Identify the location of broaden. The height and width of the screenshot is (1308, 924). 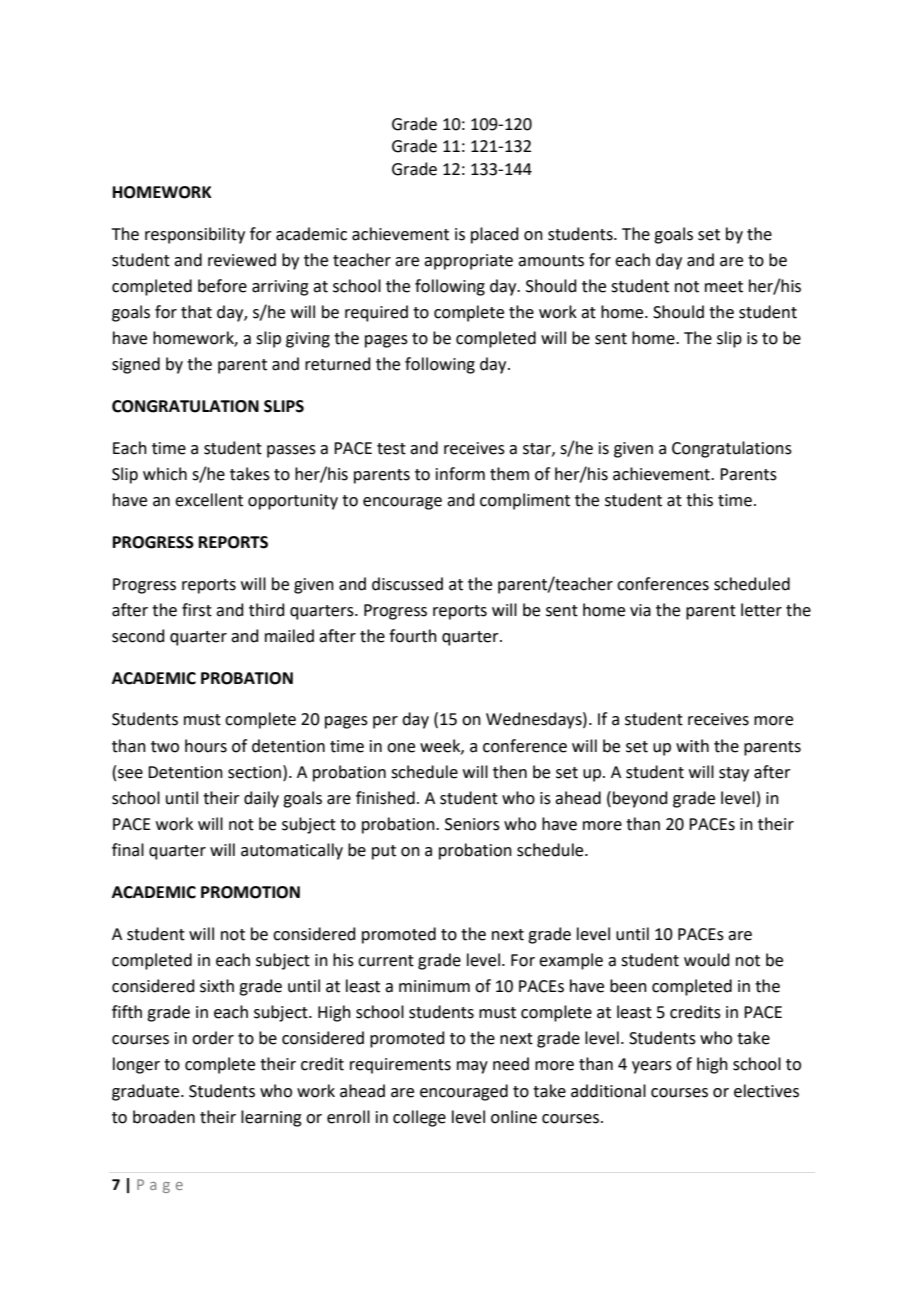
(164, 1117).
